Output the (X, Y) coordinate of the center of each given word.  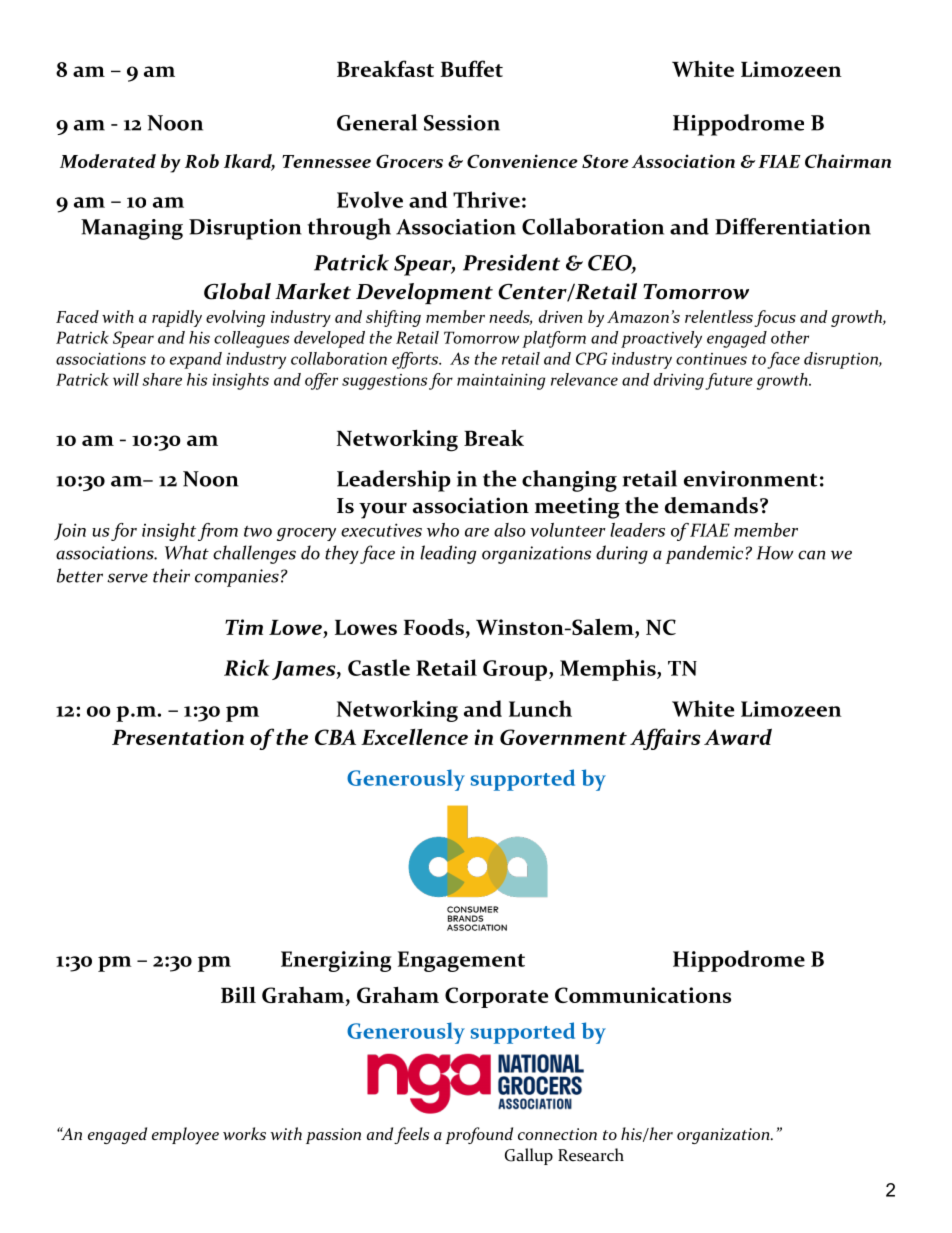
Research (591, 1155)
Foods (434, 627)
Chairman (848, 161)
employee (185, 1136)
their (171, 575)
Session (462, 123)
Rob (202, 161)
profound (479, 1135)
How (775, 553)
